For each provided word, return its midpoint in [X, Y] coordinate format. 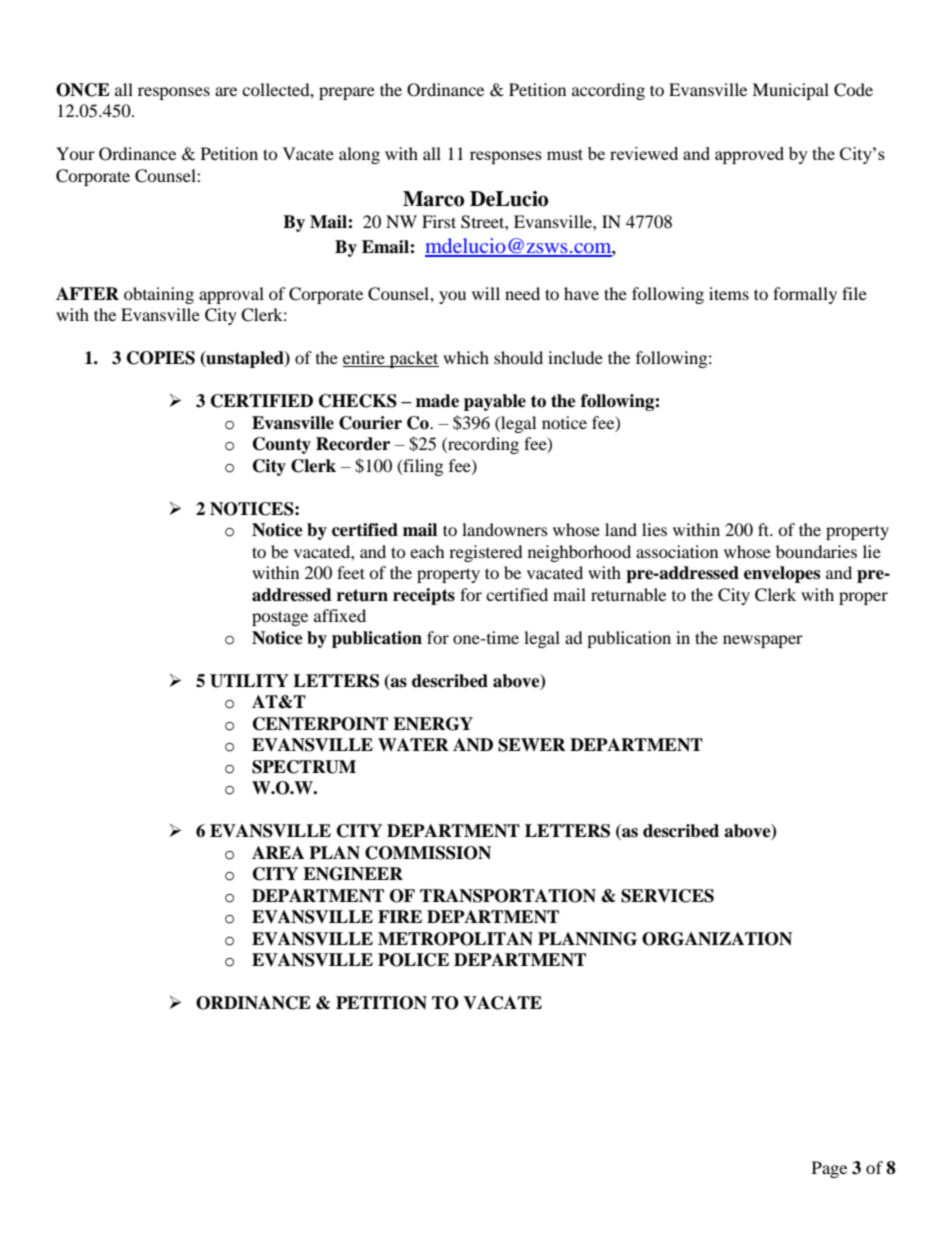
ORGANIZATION [717, 939]
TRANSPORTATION [508, 896]
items [729, 293]
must [565, 154]
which [466, 357]
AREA [278, 852]
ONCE [83, 90]
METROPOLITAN [455, 939]
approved [749, 155]
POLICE [413, 960]
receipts [424, 596]
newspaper [763, 641]
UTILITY [249, 681]
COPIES [161, 358]
